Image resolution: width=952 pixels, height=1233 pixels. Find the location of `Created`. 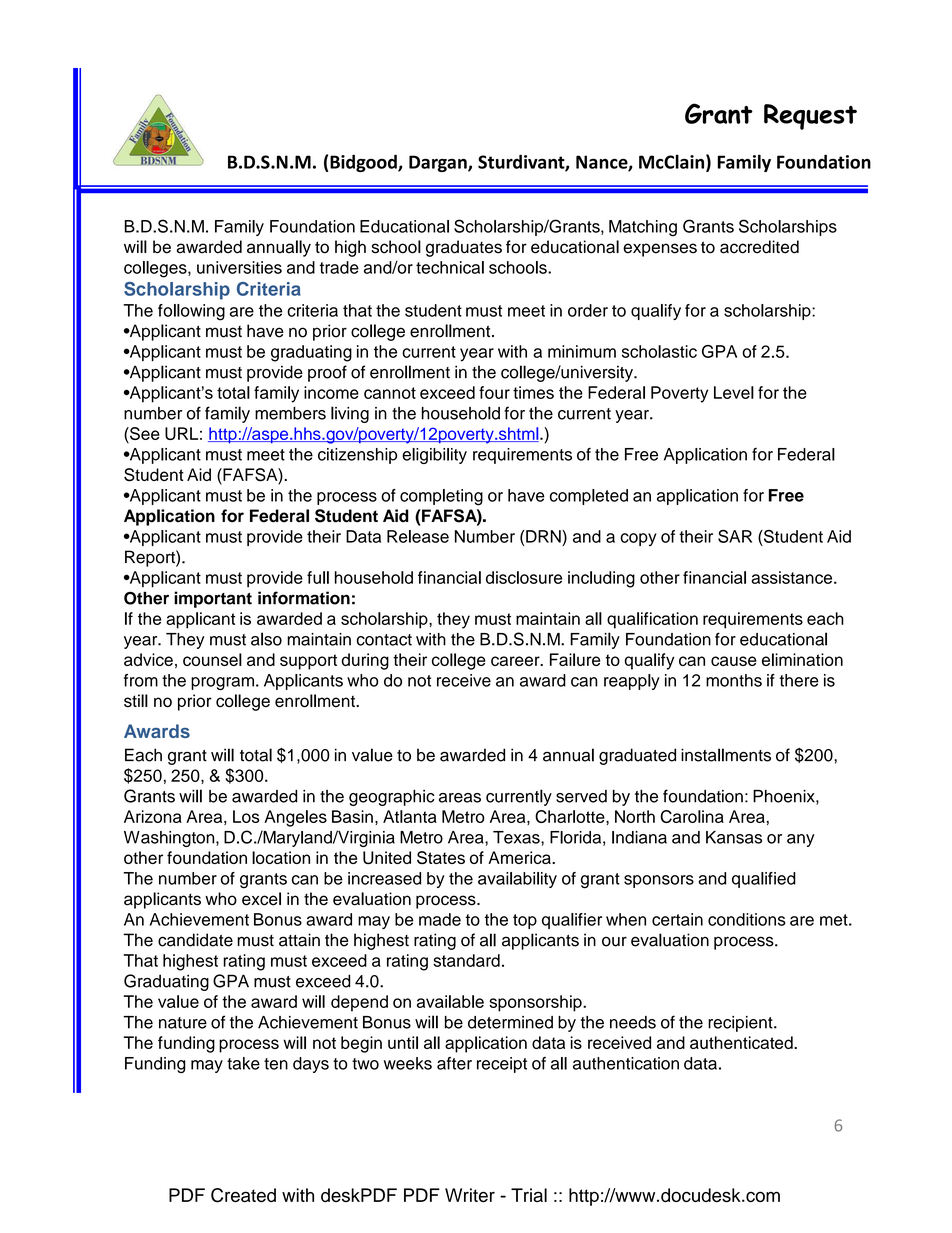

Created is located at coordinates (243, 1195).
